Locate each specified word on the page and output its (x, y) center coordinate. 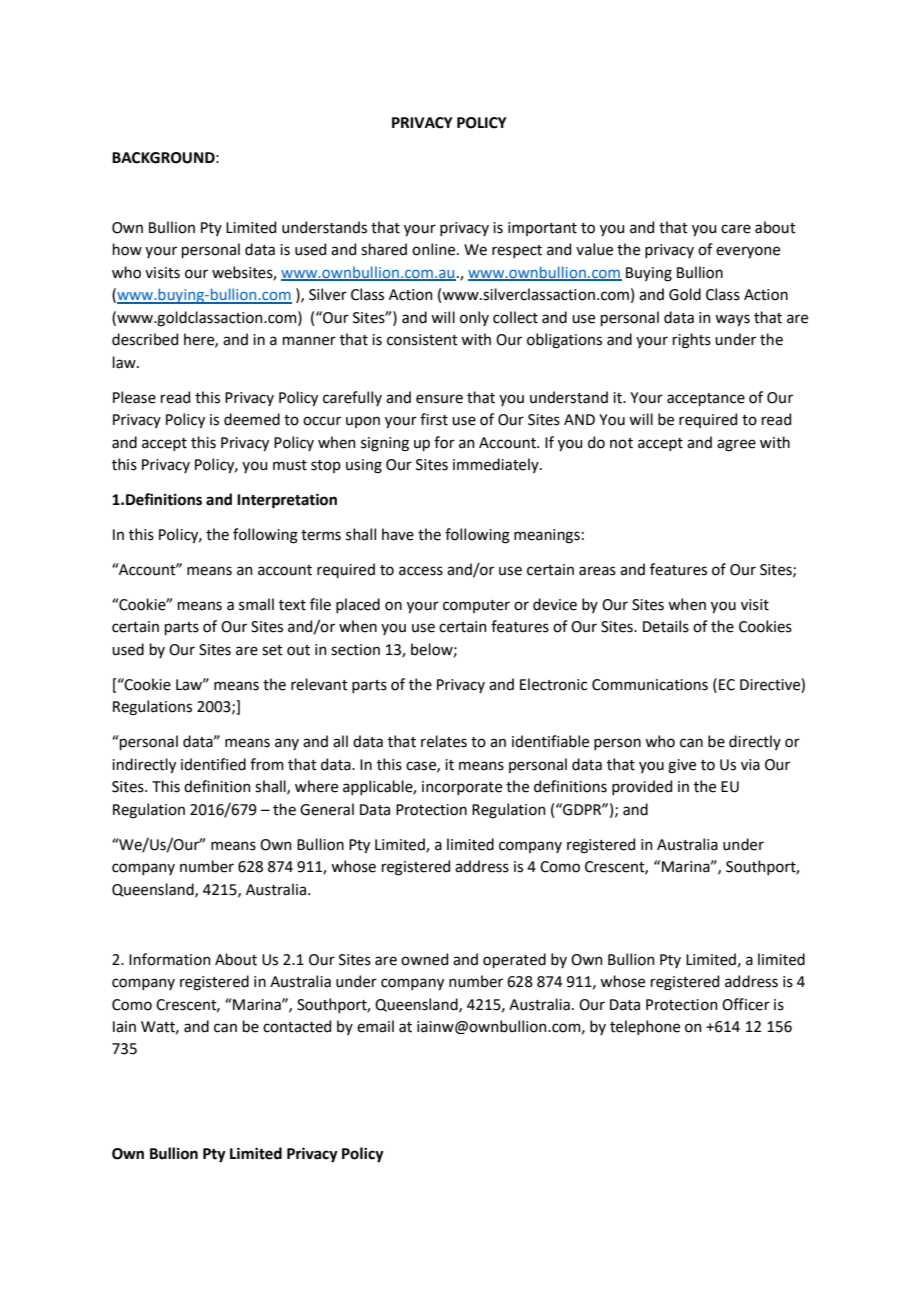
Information (170, 959)
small (256, 604)
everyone (748, 252)
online (435, 249)
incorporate (462, 788)
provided (642, 787)
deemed (252, 419)
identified (213, 764)
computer (476, 606)
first (434, 419)
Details (666, 626)
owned (424, 959)
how (127, 249)
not (621, 443)
